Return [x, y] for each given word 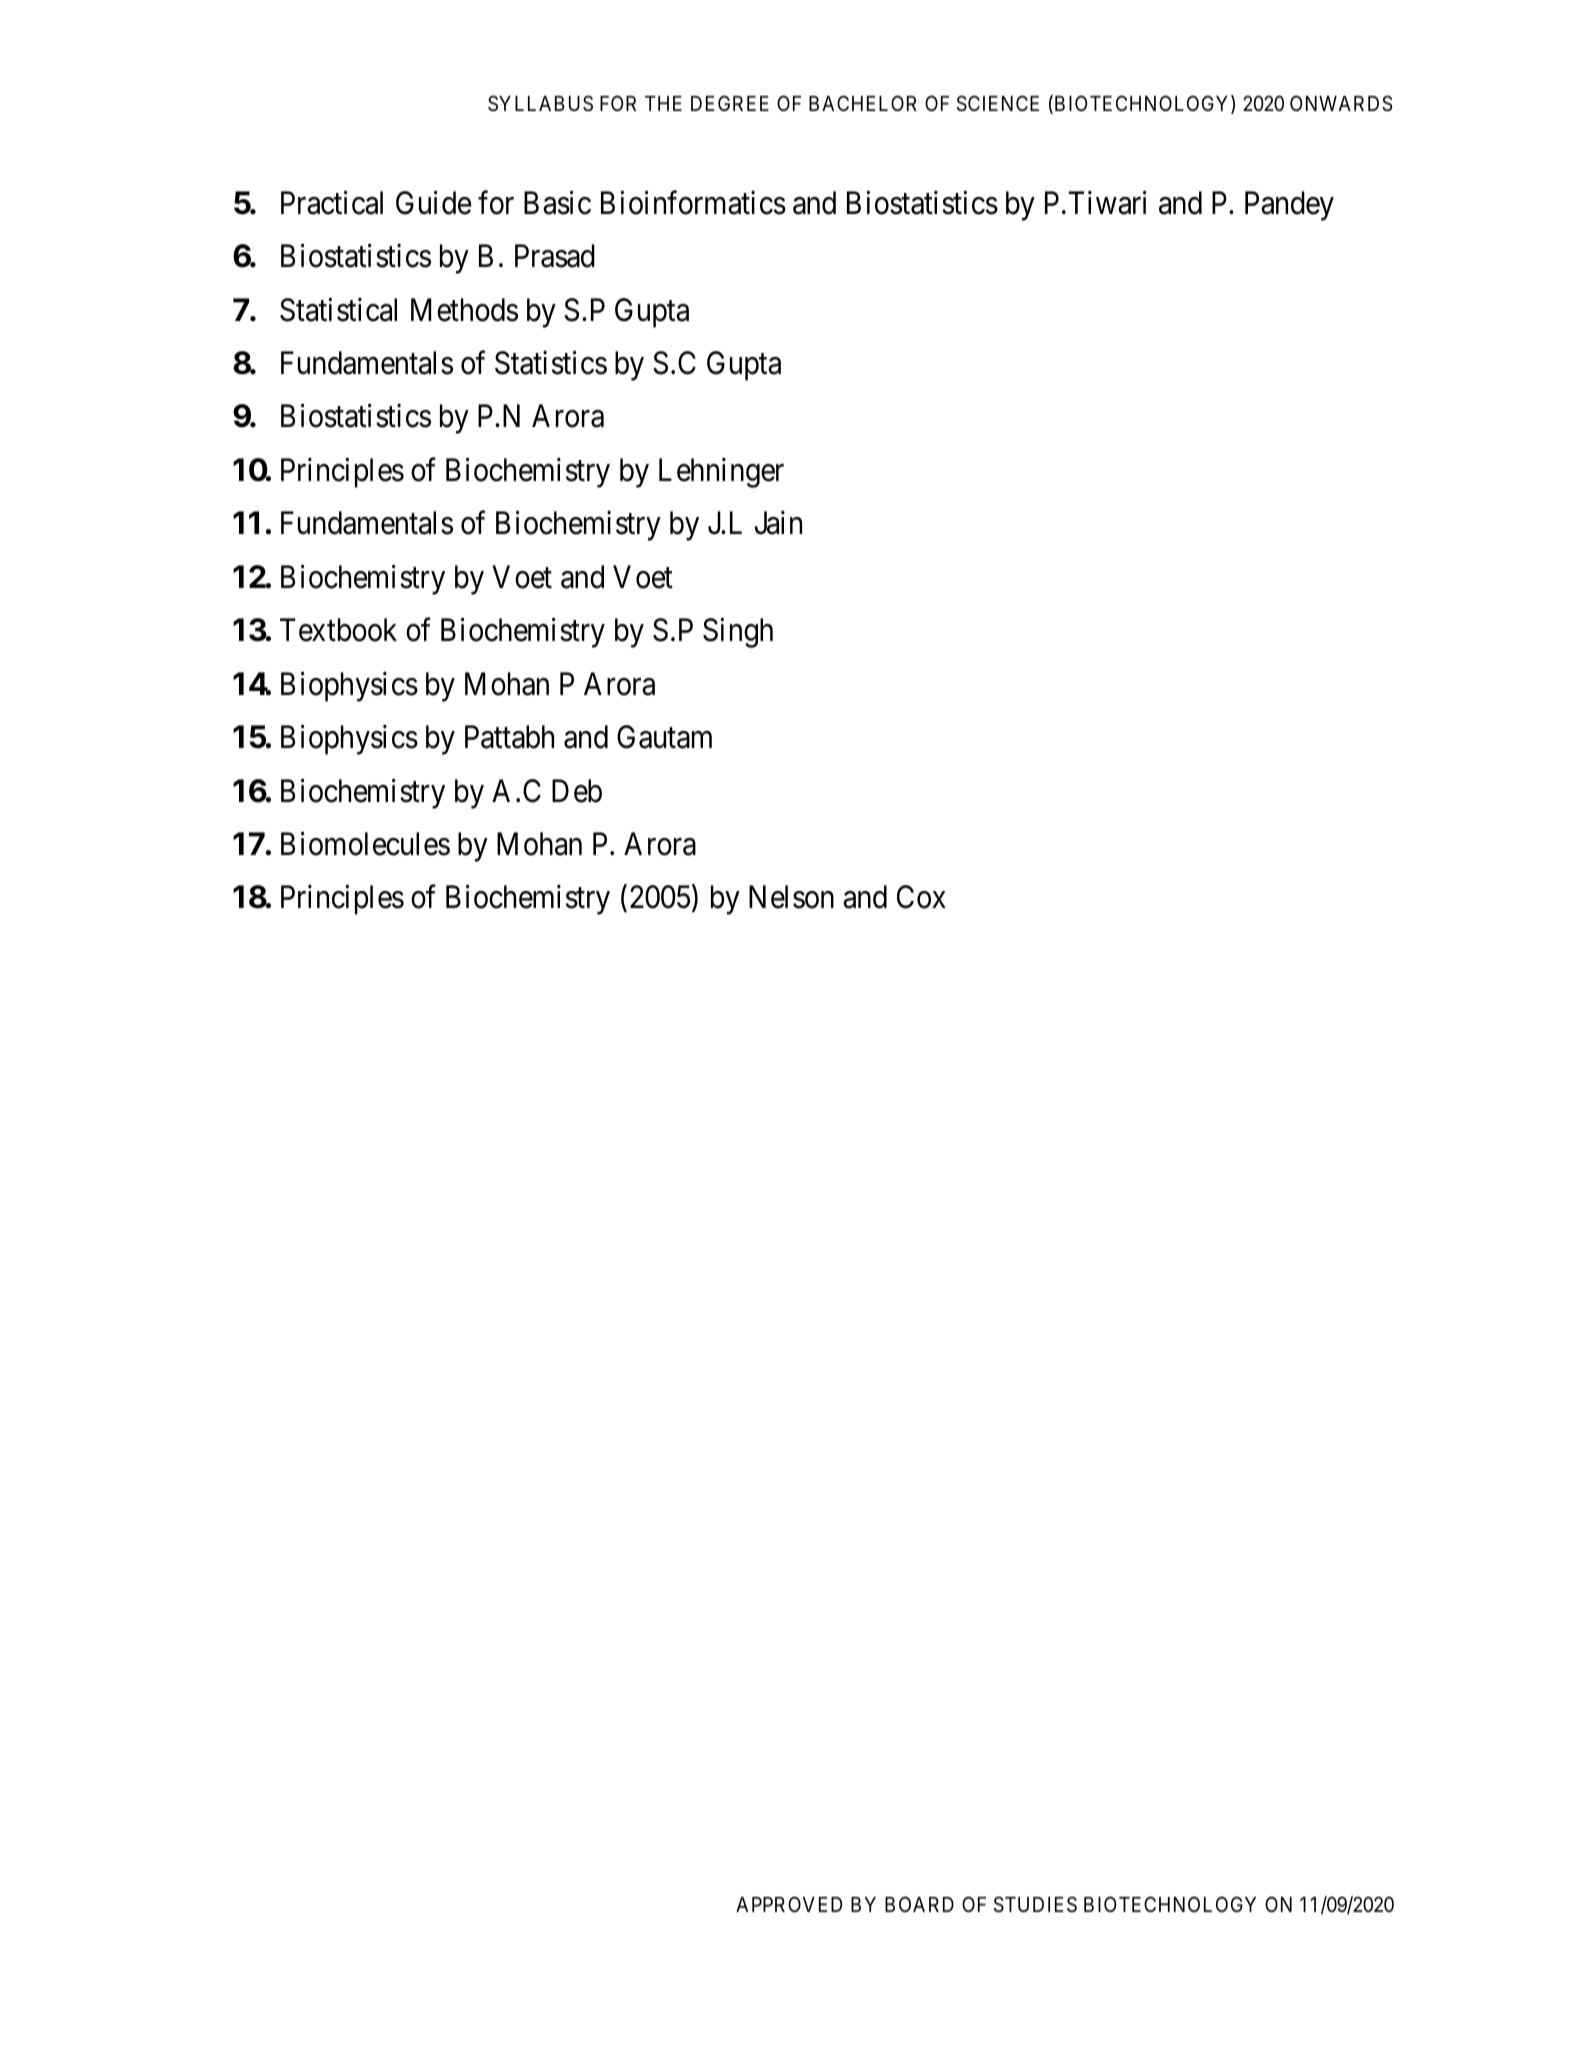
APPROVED [789, 1904]
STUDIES [1035, 1904]
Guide [434, 202]
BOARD [919, 1904]
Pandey [1289, 206]
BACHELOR [863, 103]
